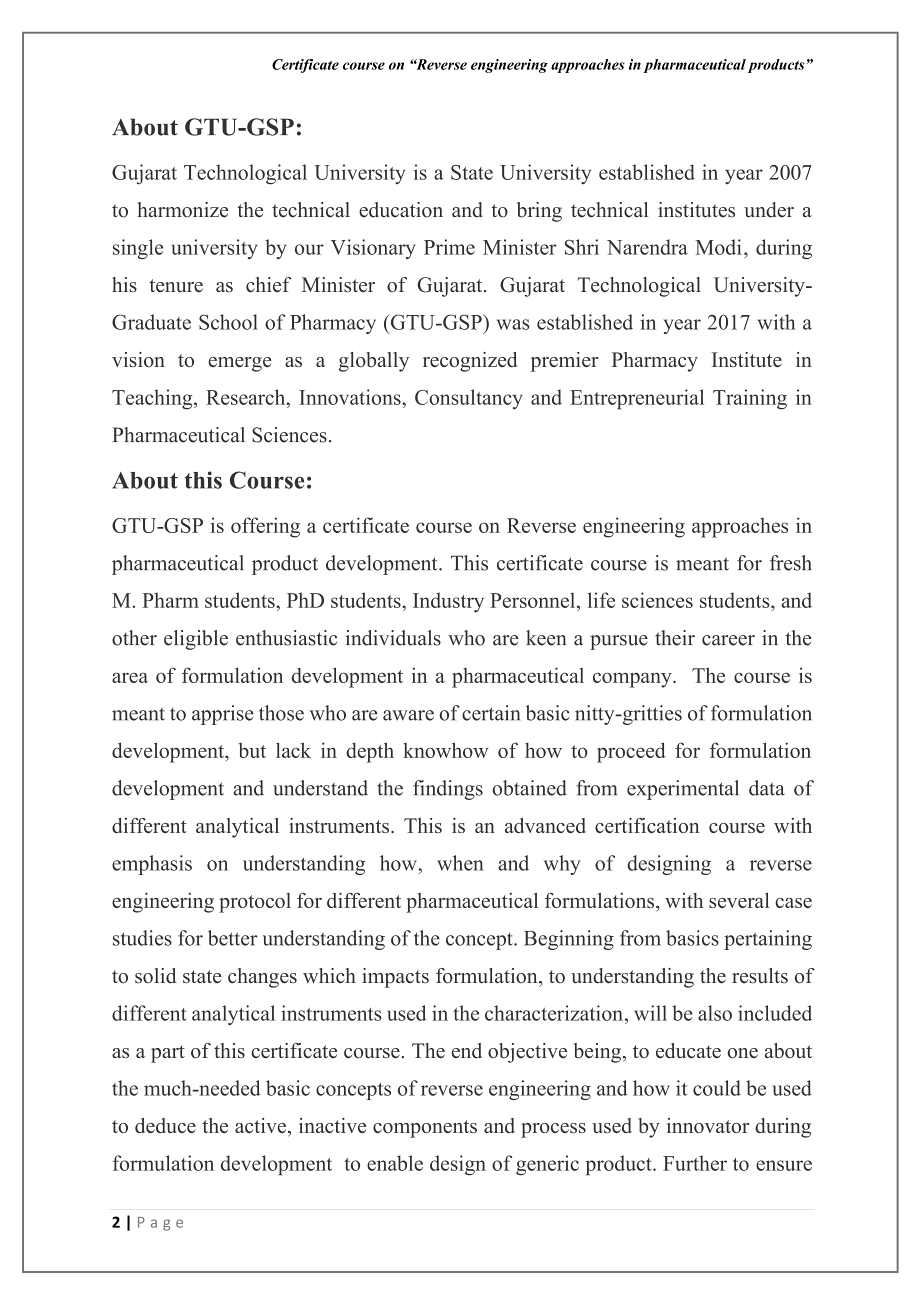 This page has width=924, height=1308. Describe the element at coordinates (460, 863) in the page. I see `when` at that location.
